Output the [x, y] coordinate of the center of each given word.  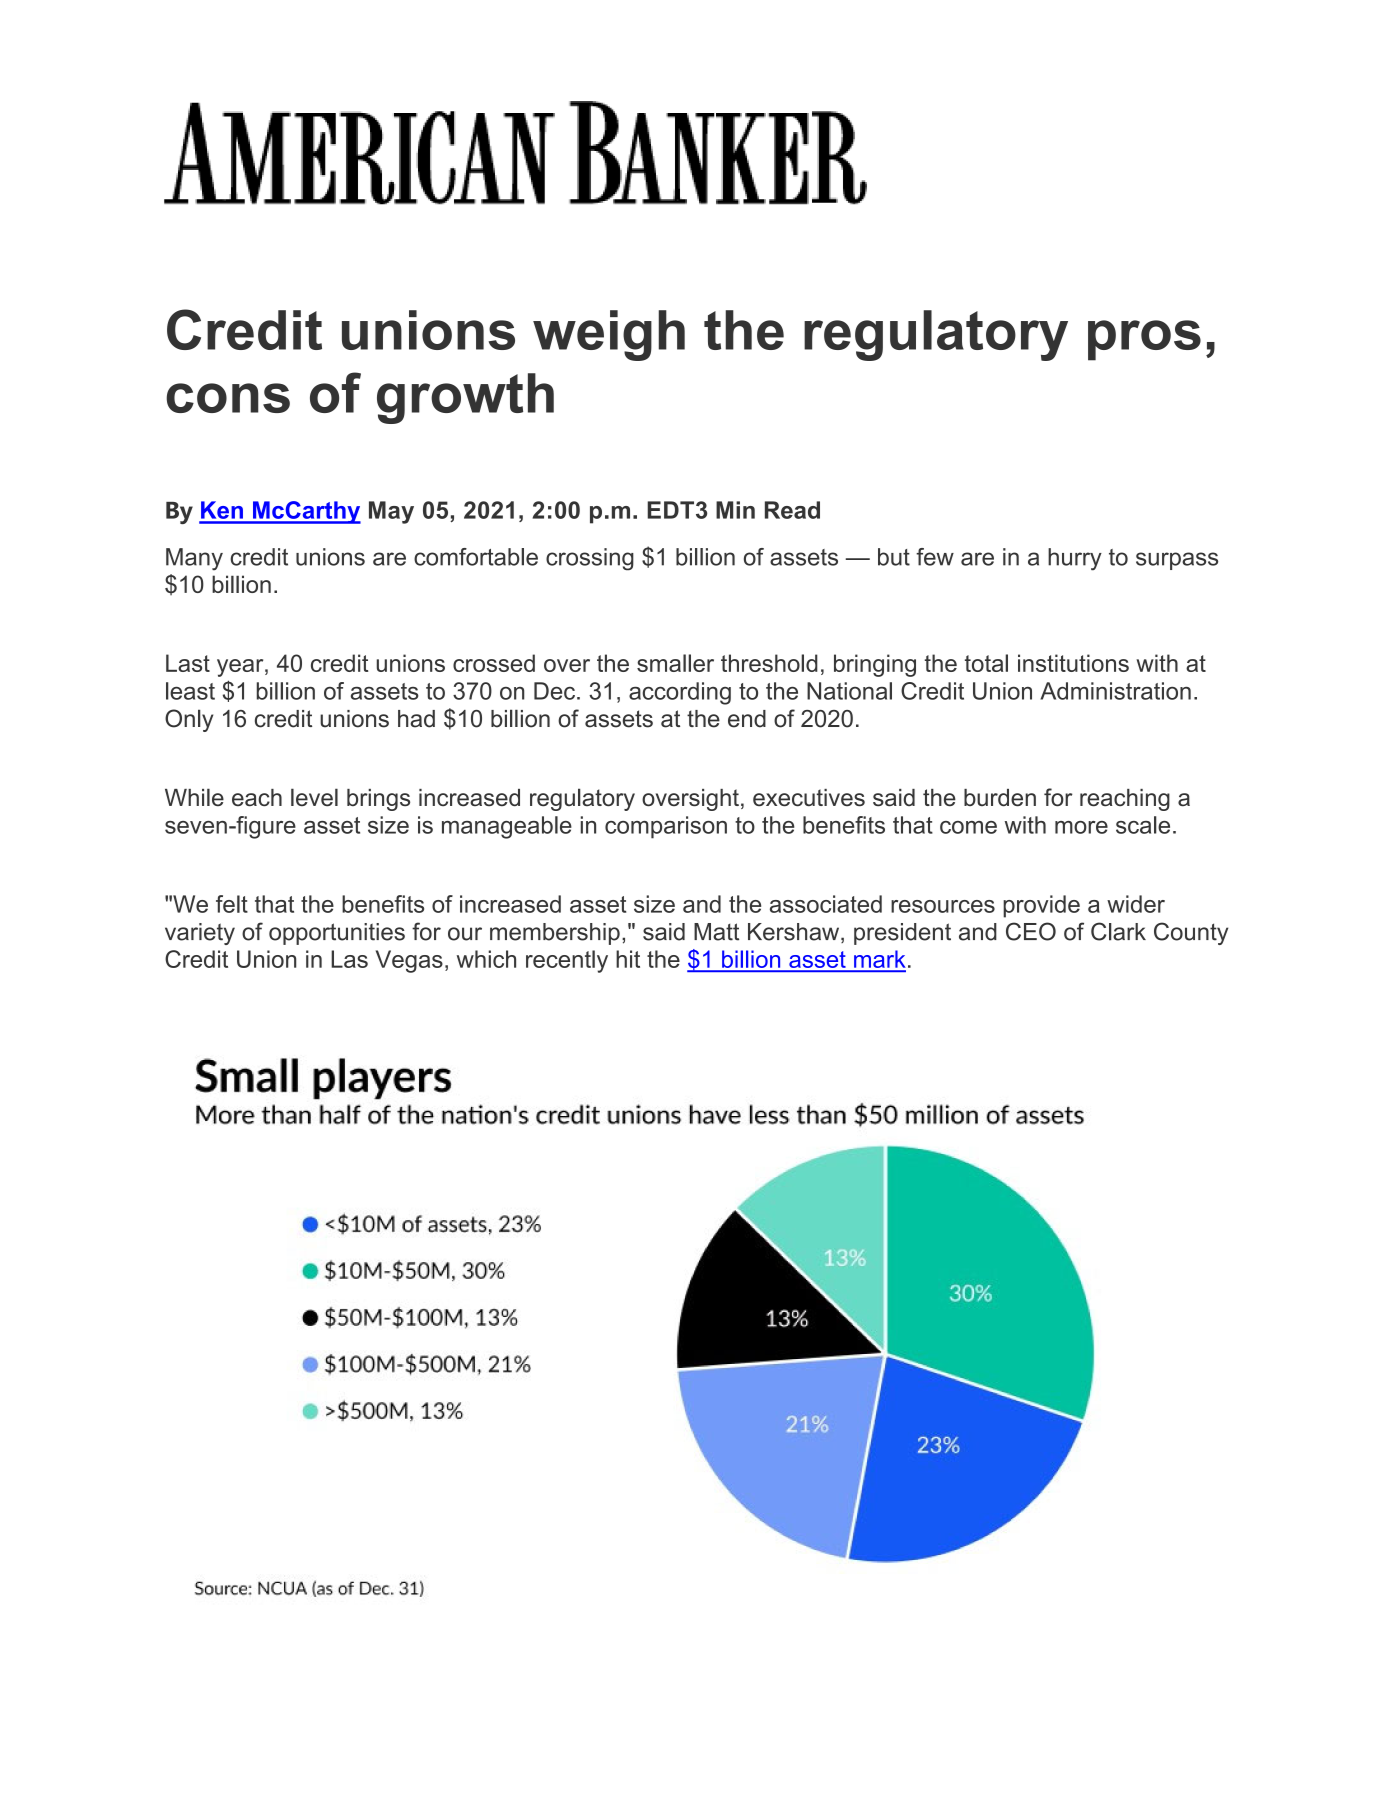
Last [188, 663]
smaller [675, 663]
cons [228, 398]
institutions [1073, 663]
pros [1144, 340]
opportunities [337, 934]
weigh [609, 335]
